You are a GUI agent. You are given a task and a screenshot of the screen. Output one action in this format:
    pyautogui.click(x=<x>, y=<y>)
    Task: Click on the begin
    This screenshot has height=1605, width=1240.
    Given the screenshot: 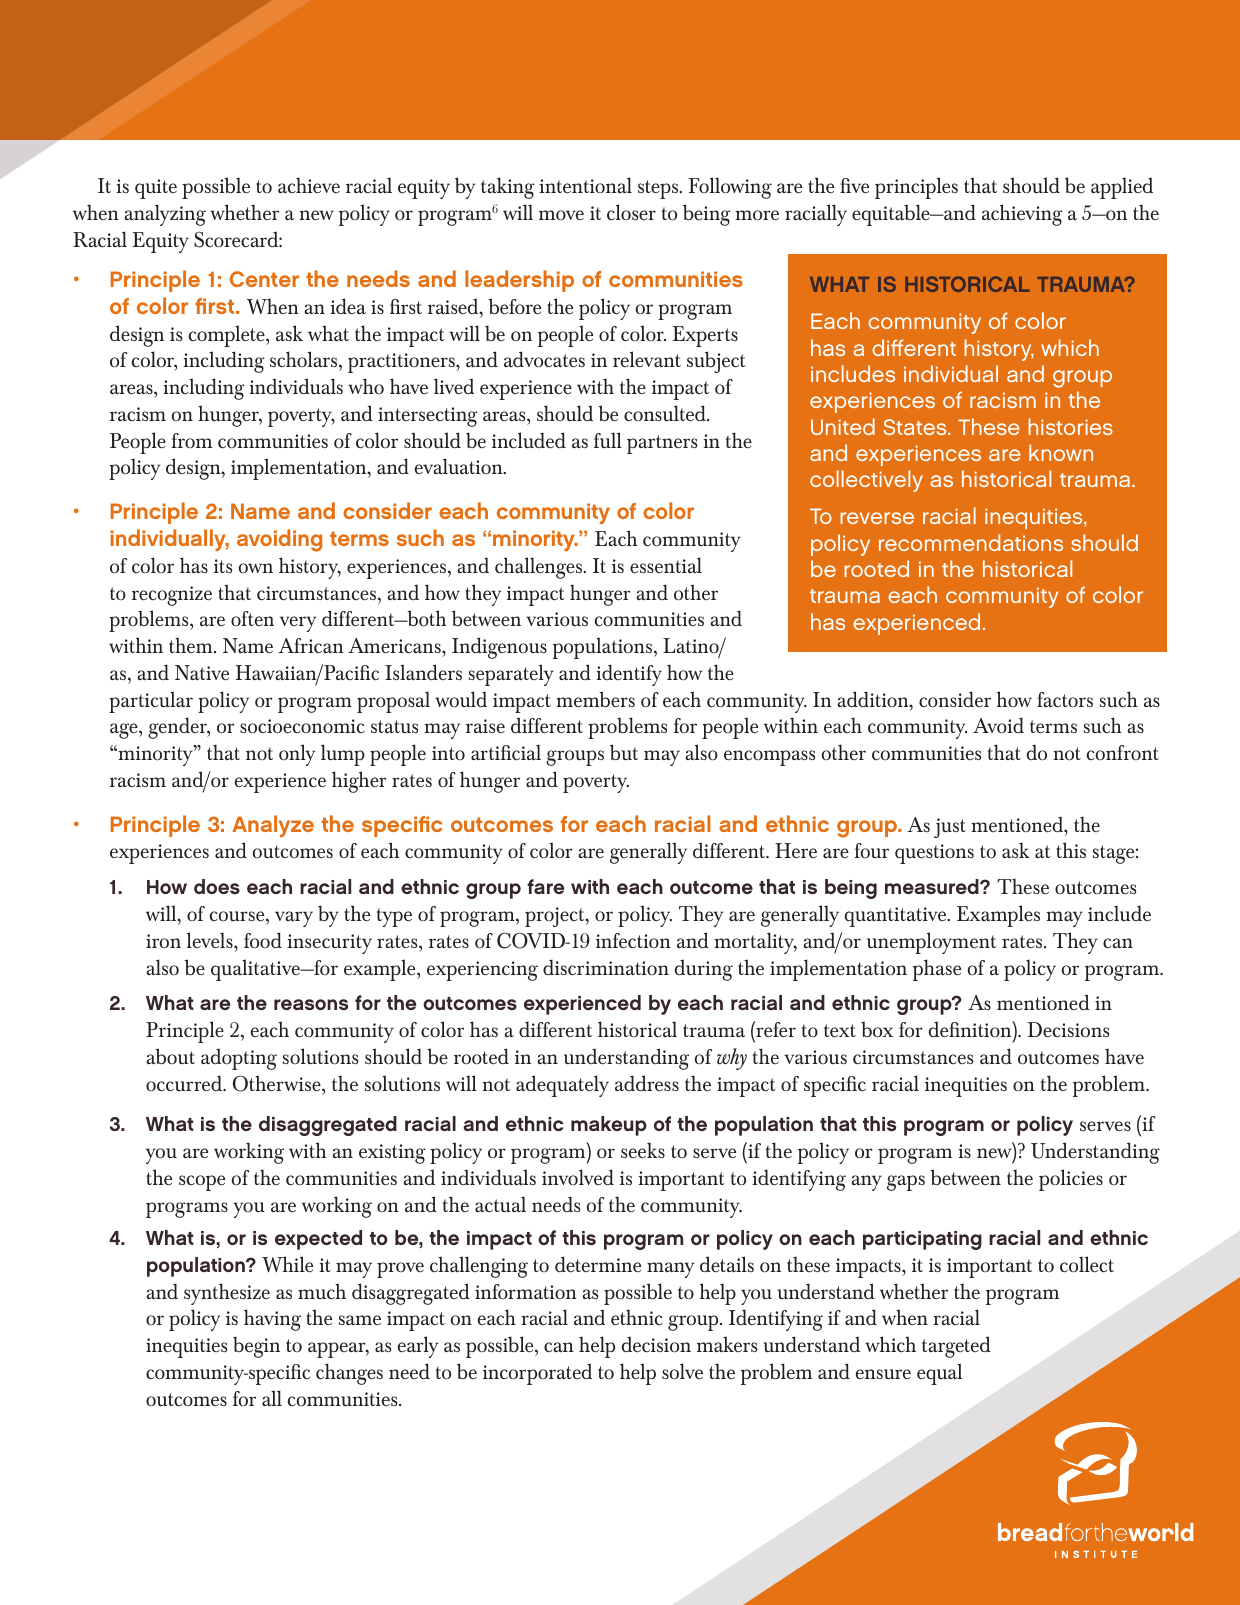 What is the action you would take?
    pyautogui.click(x=256, y=1347)
